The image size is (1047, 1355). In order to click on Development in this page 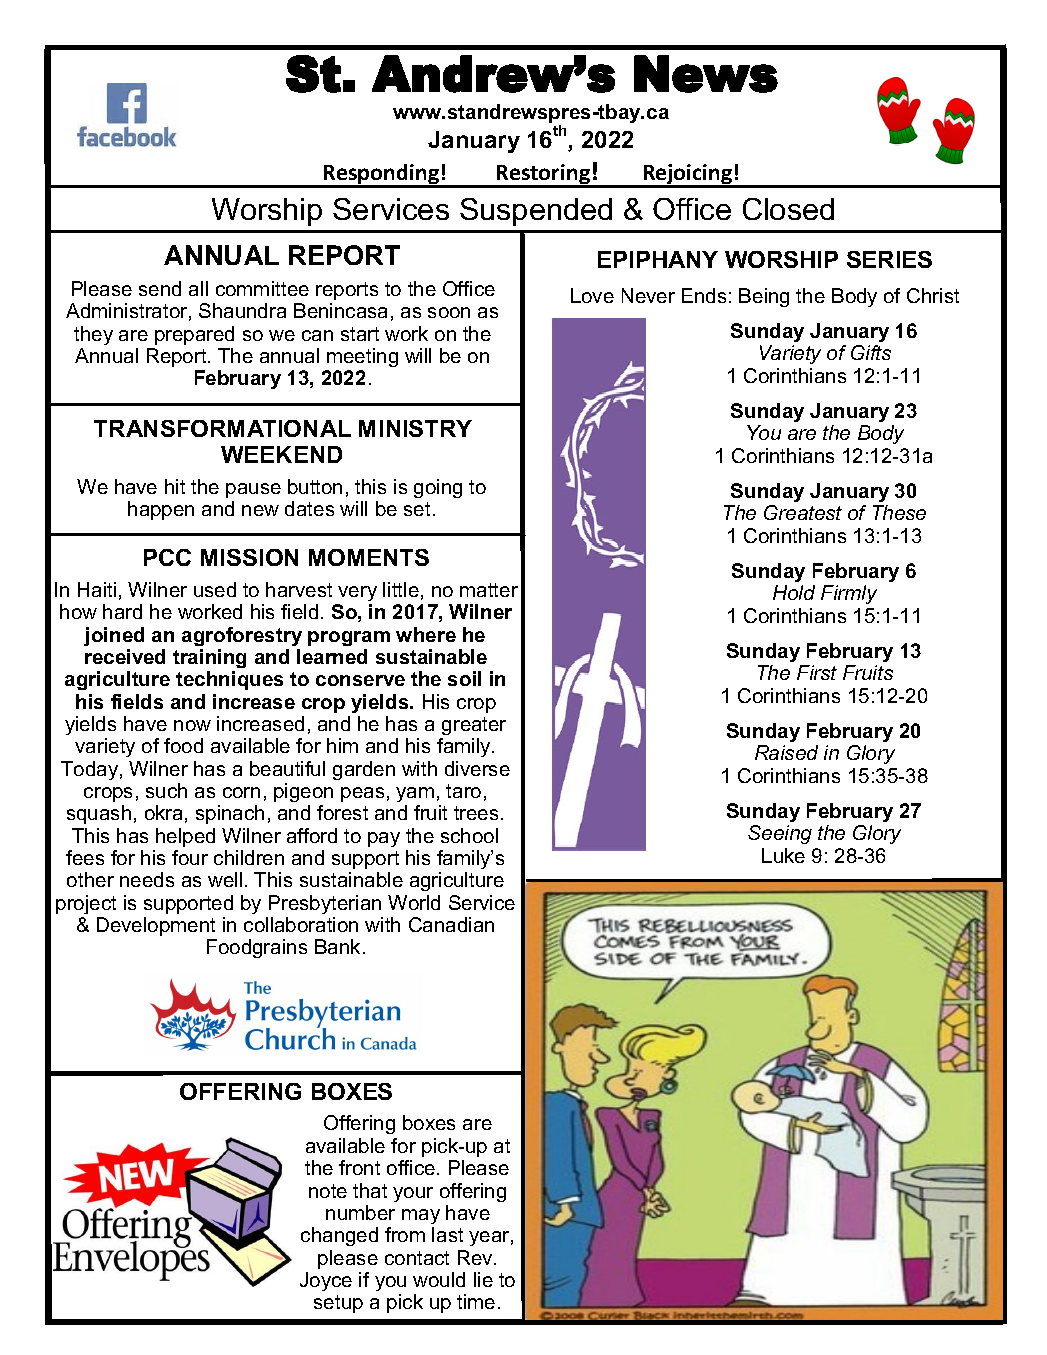, I will do `click(156, 926)`.
